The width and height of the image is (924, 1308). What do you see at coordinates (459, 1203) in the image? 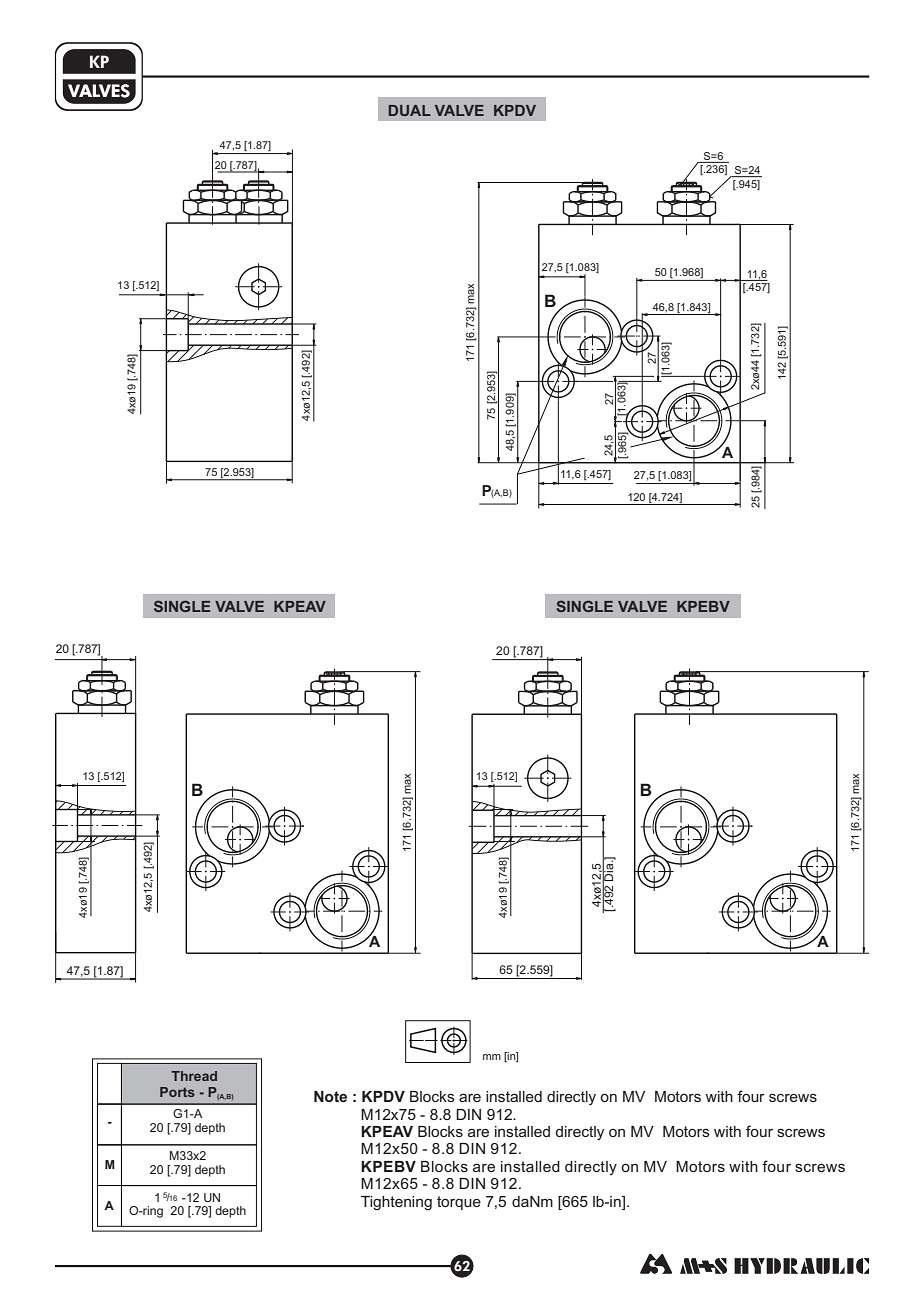
I see `torque` at bounding box center [459, 1203].
